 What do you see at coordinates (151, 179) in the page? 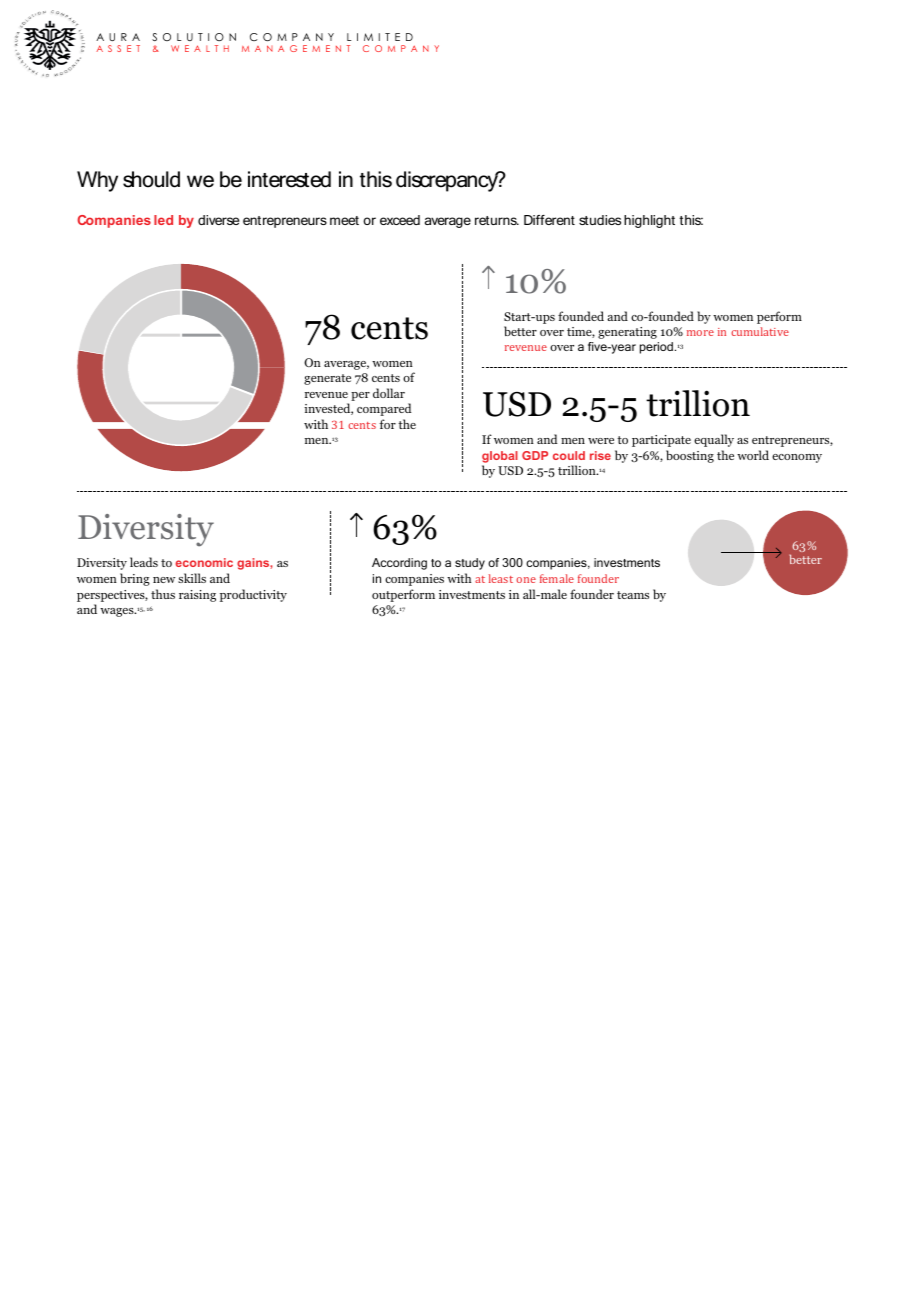
I see `should` at bounding box center [151, 179].
